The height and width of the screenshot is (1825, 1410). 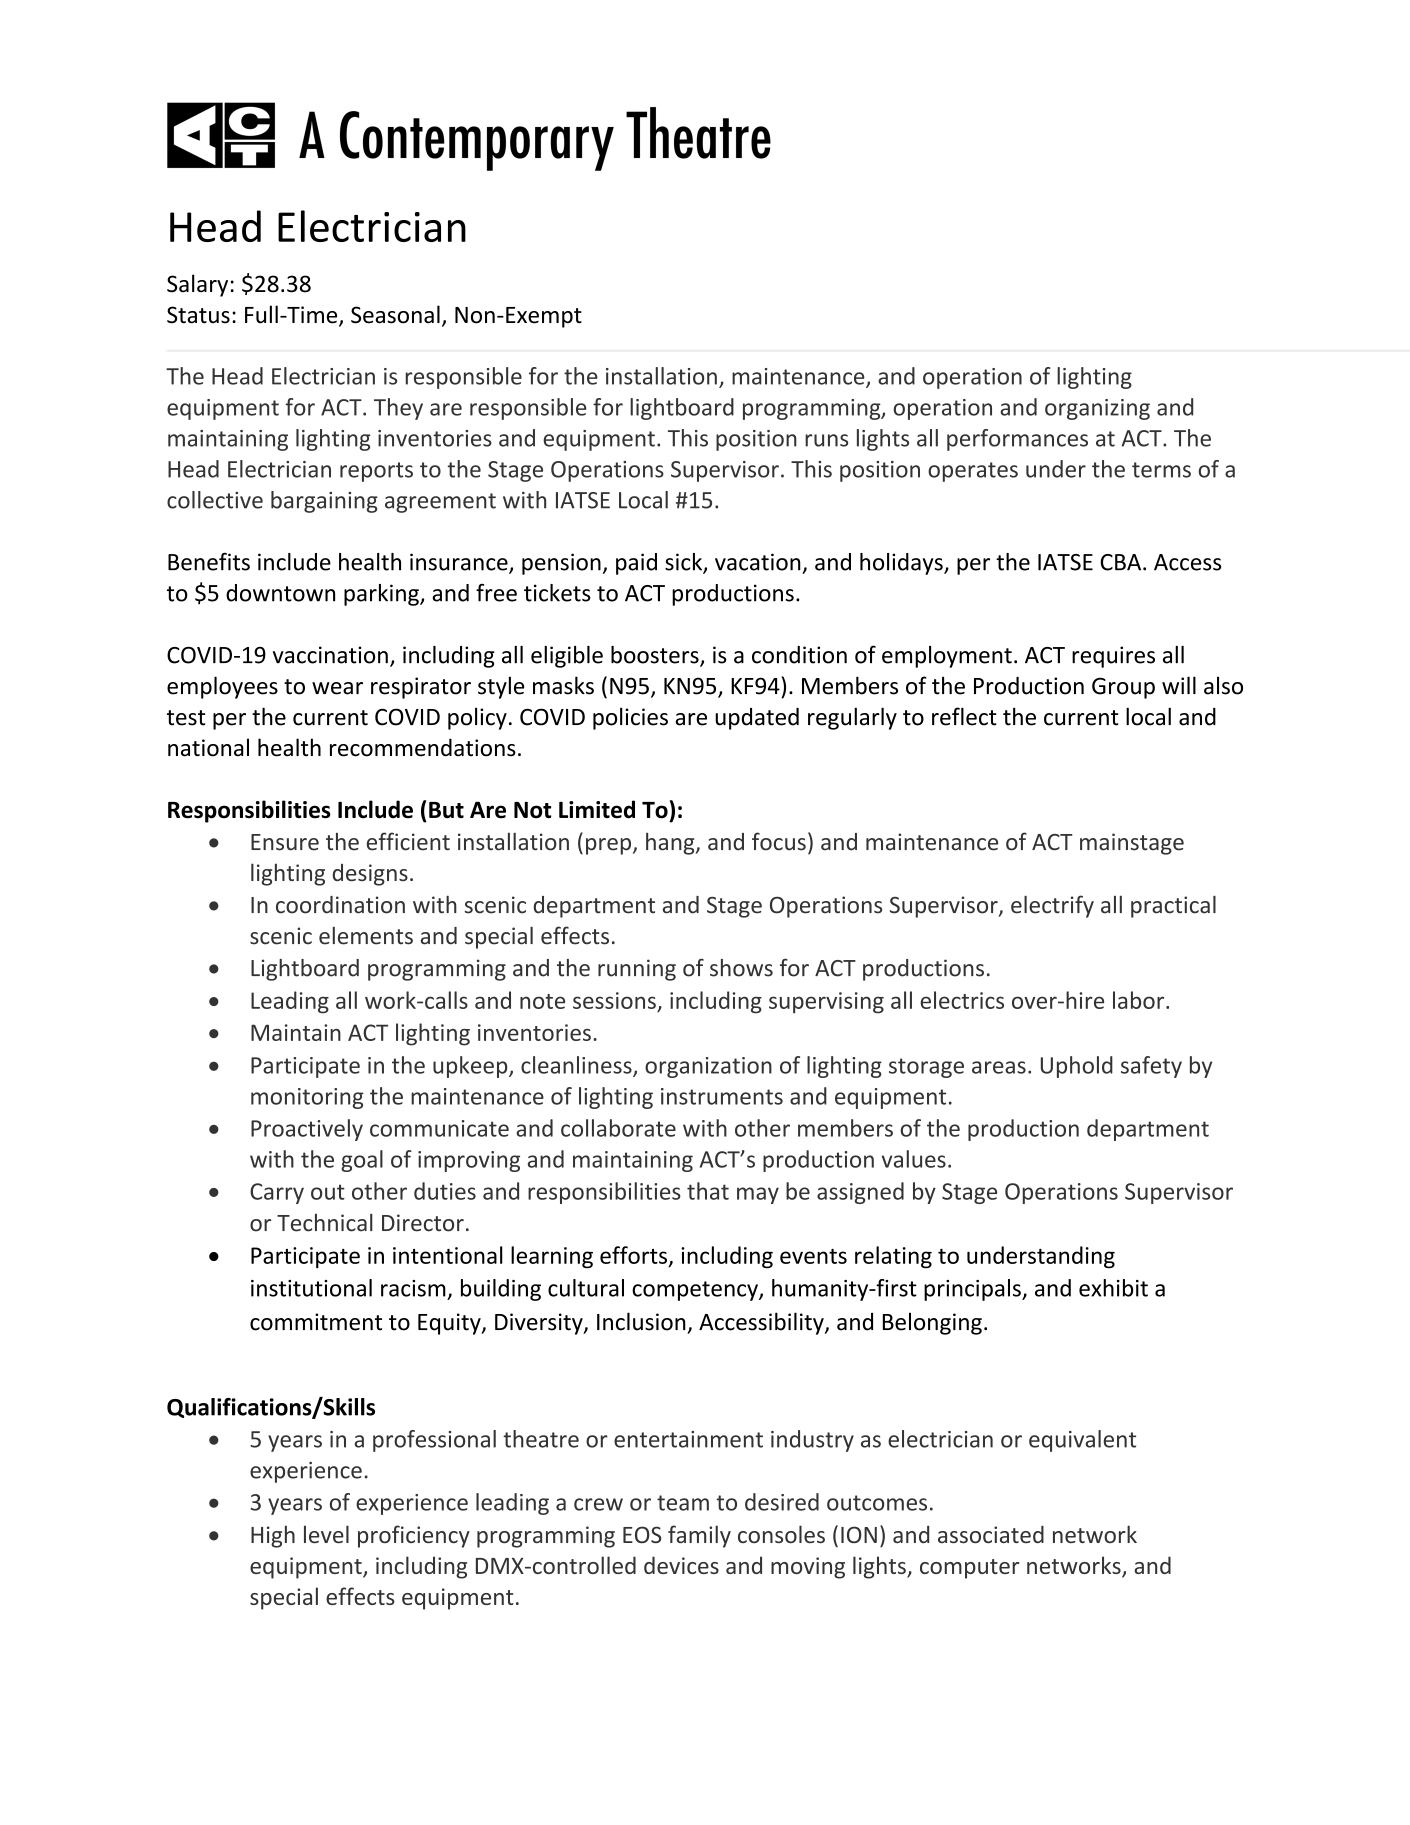 What do you see at coordinates (991, 1534) in the screenshot?
I see `associated` at bounding box center [991, 1534].
